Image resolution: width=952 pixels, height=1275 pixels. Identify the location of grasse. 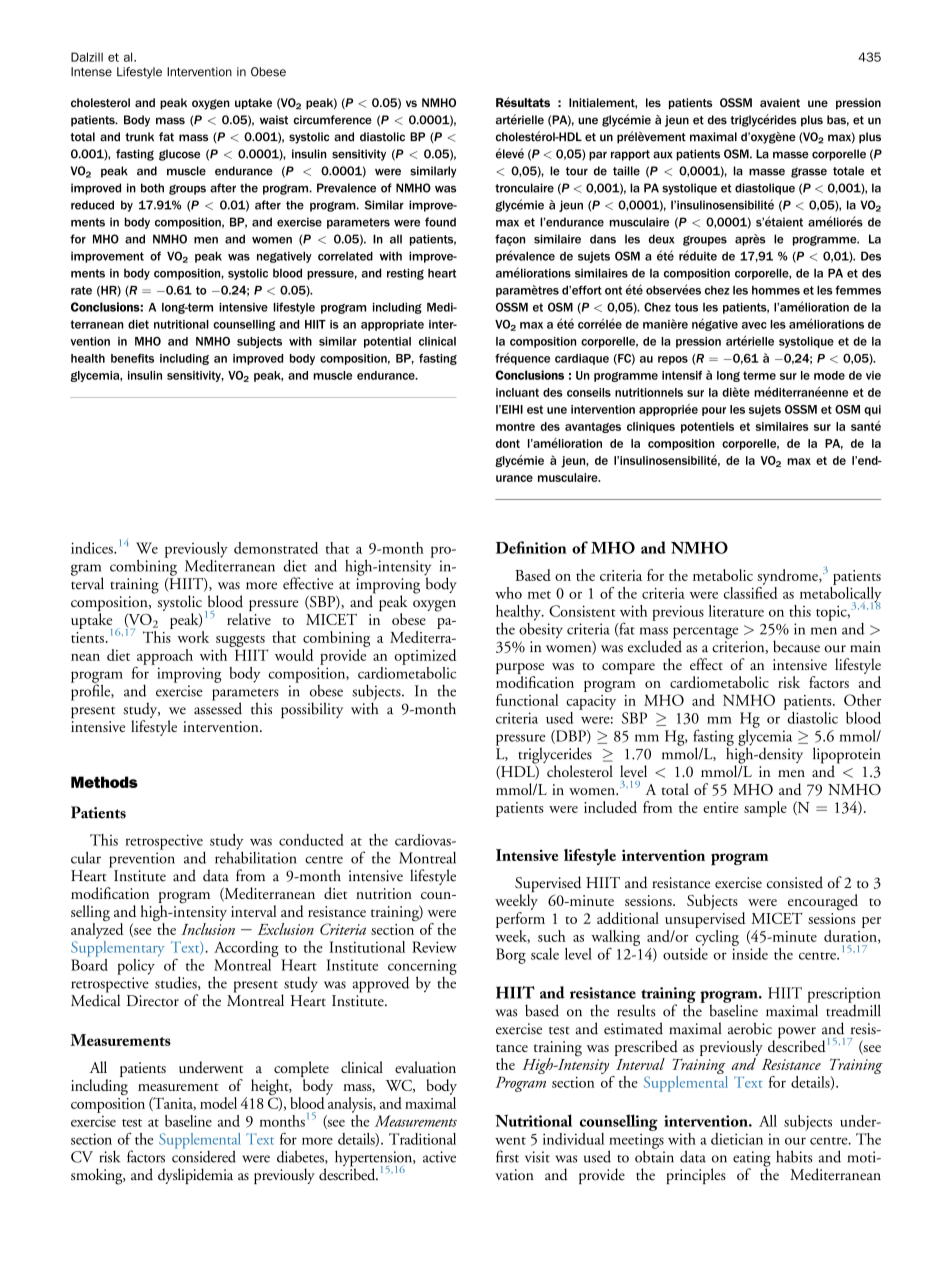
(809, 172).
